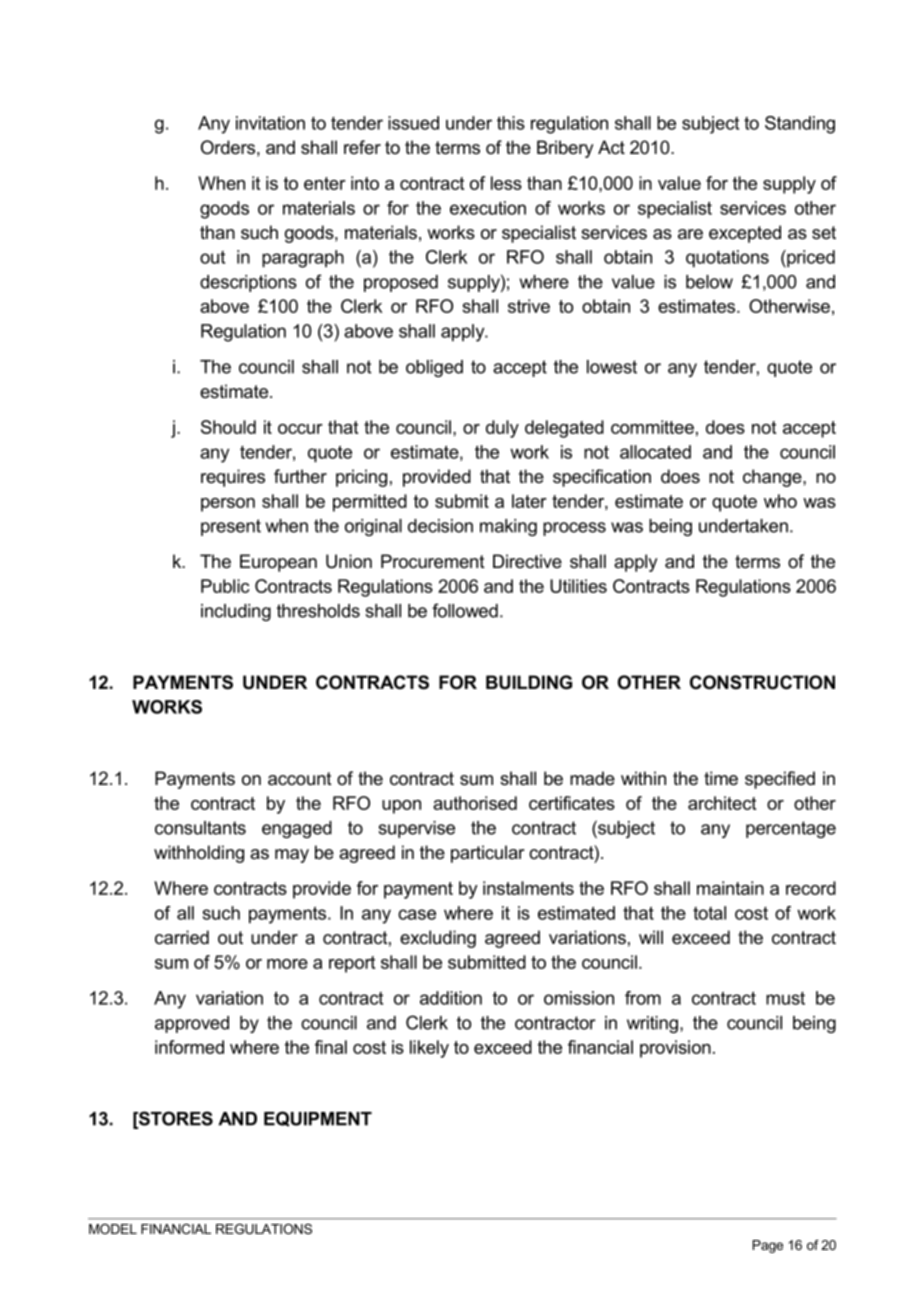  Describe the element at coordinates (529, 682) in the screenshot. I see `BUILDING` at that location.
